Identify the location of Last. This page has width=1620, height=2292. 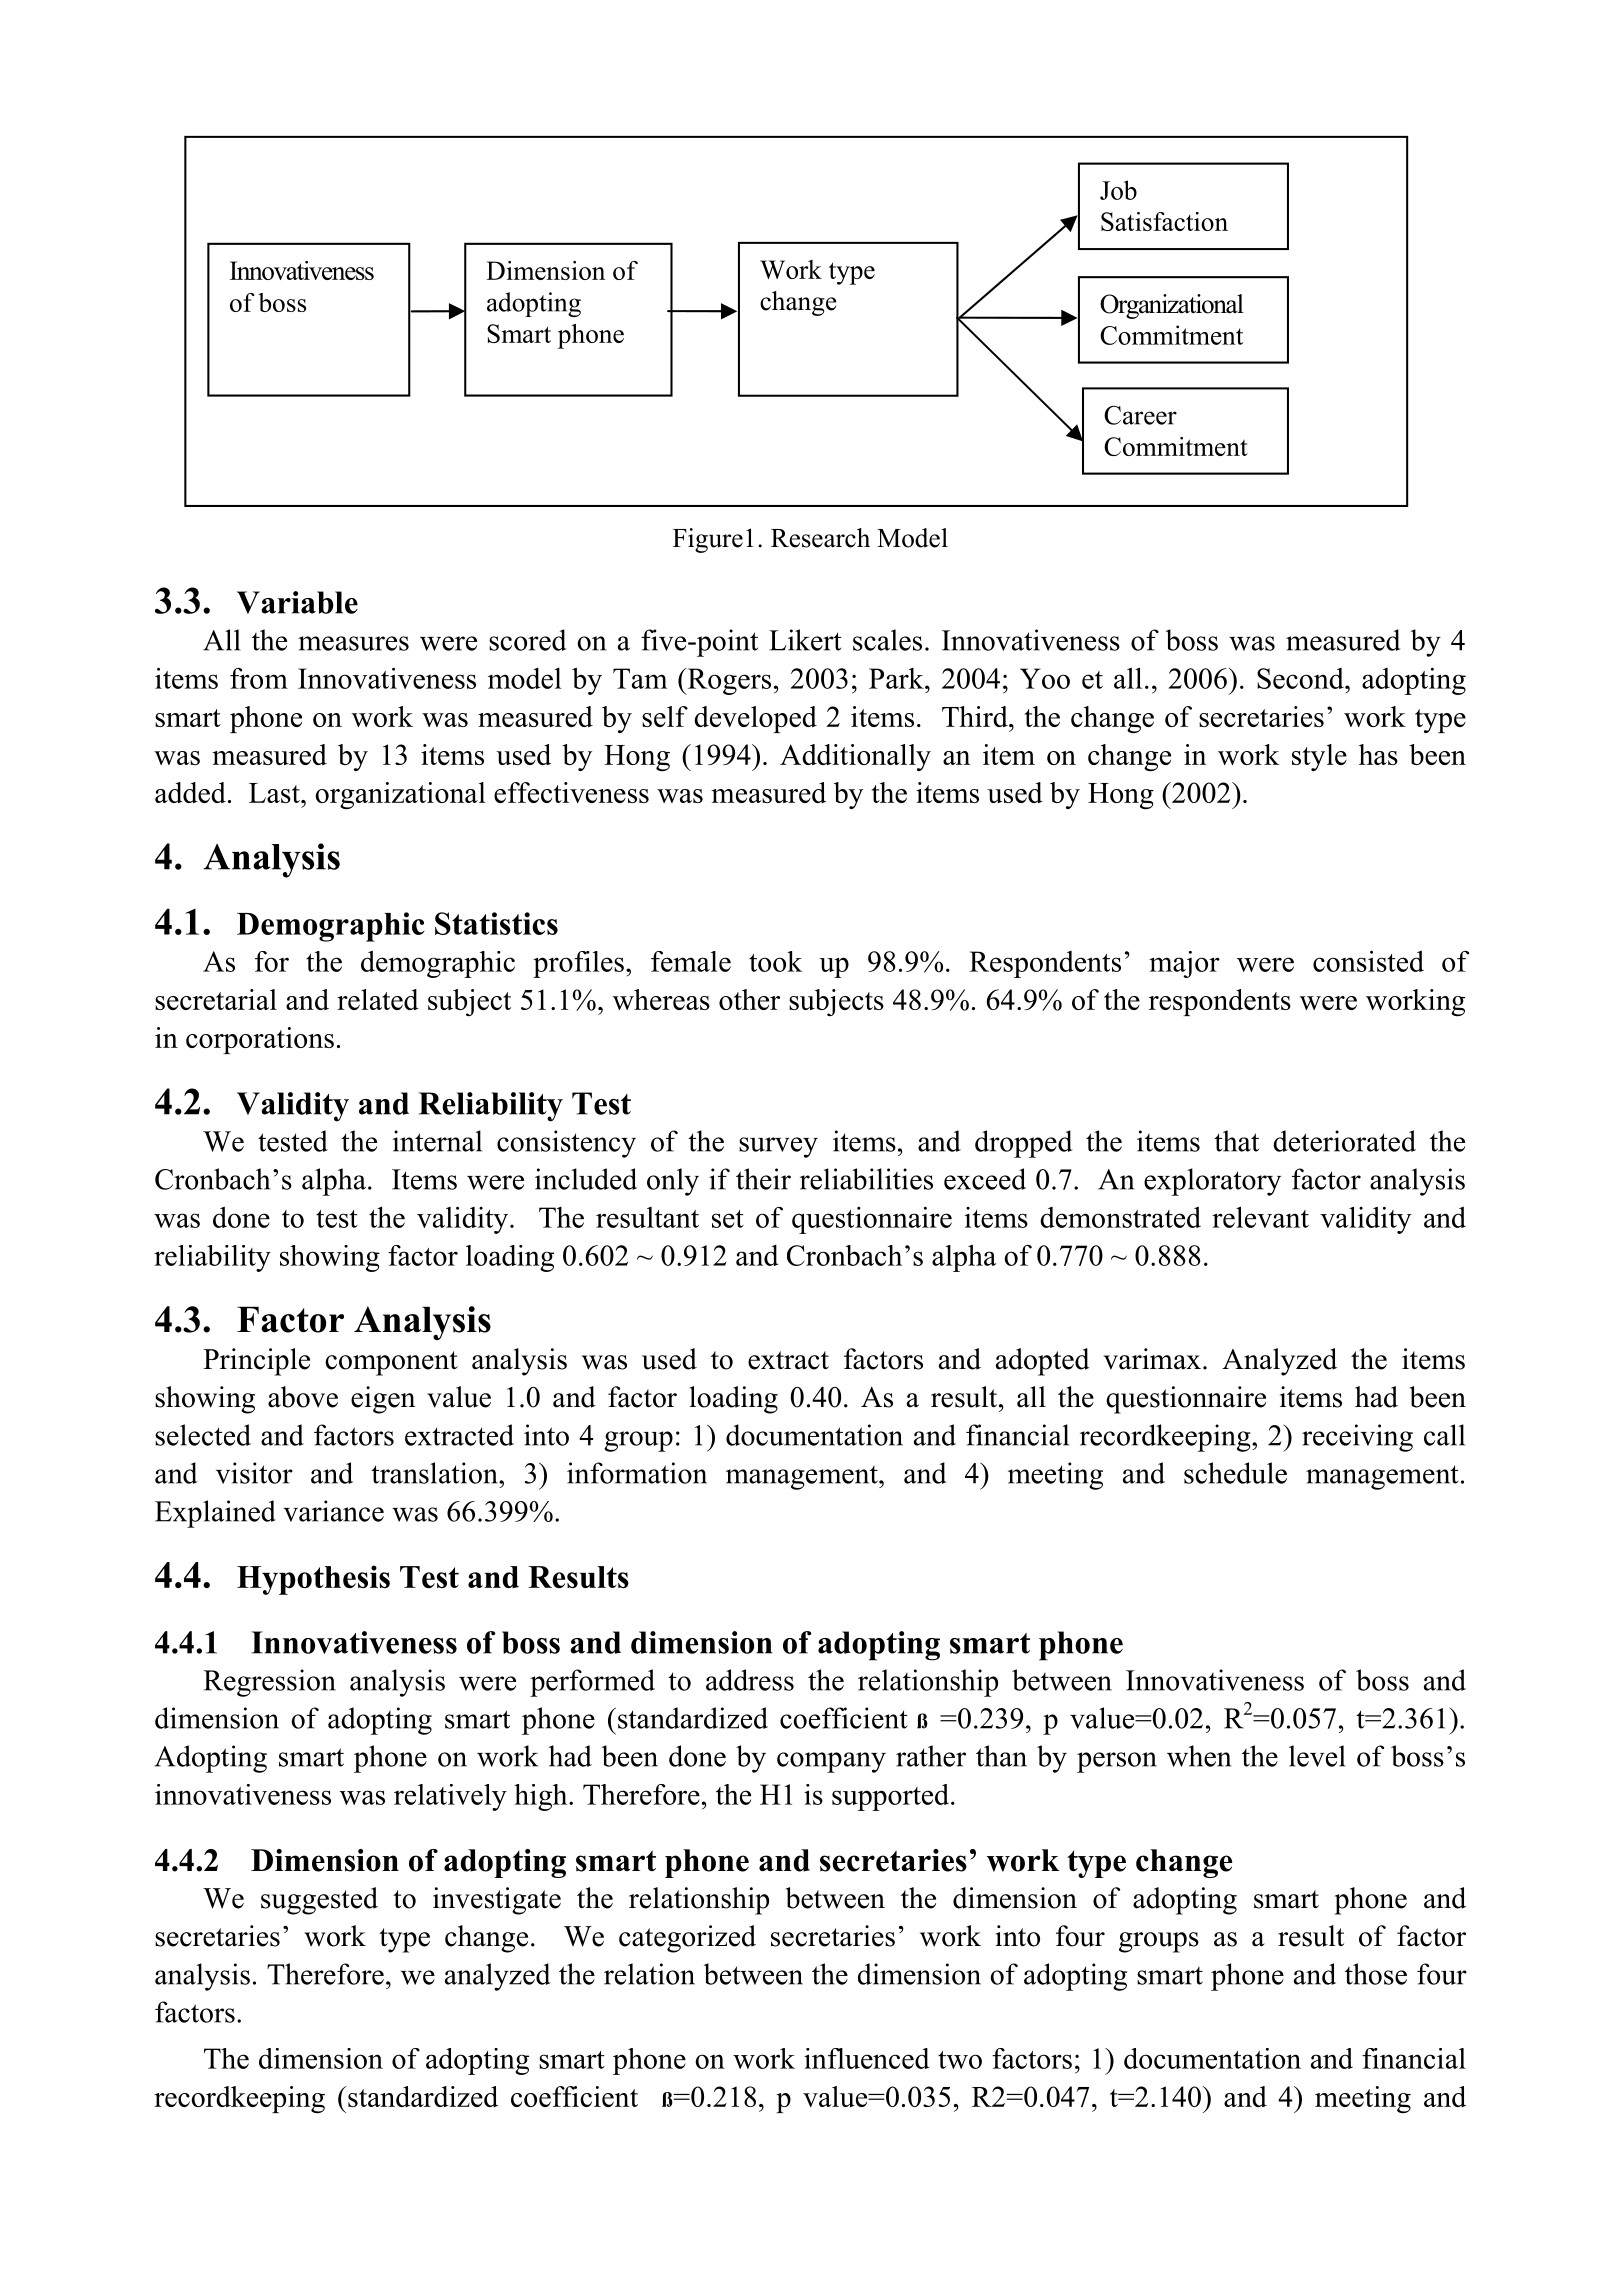
(275, 793).
